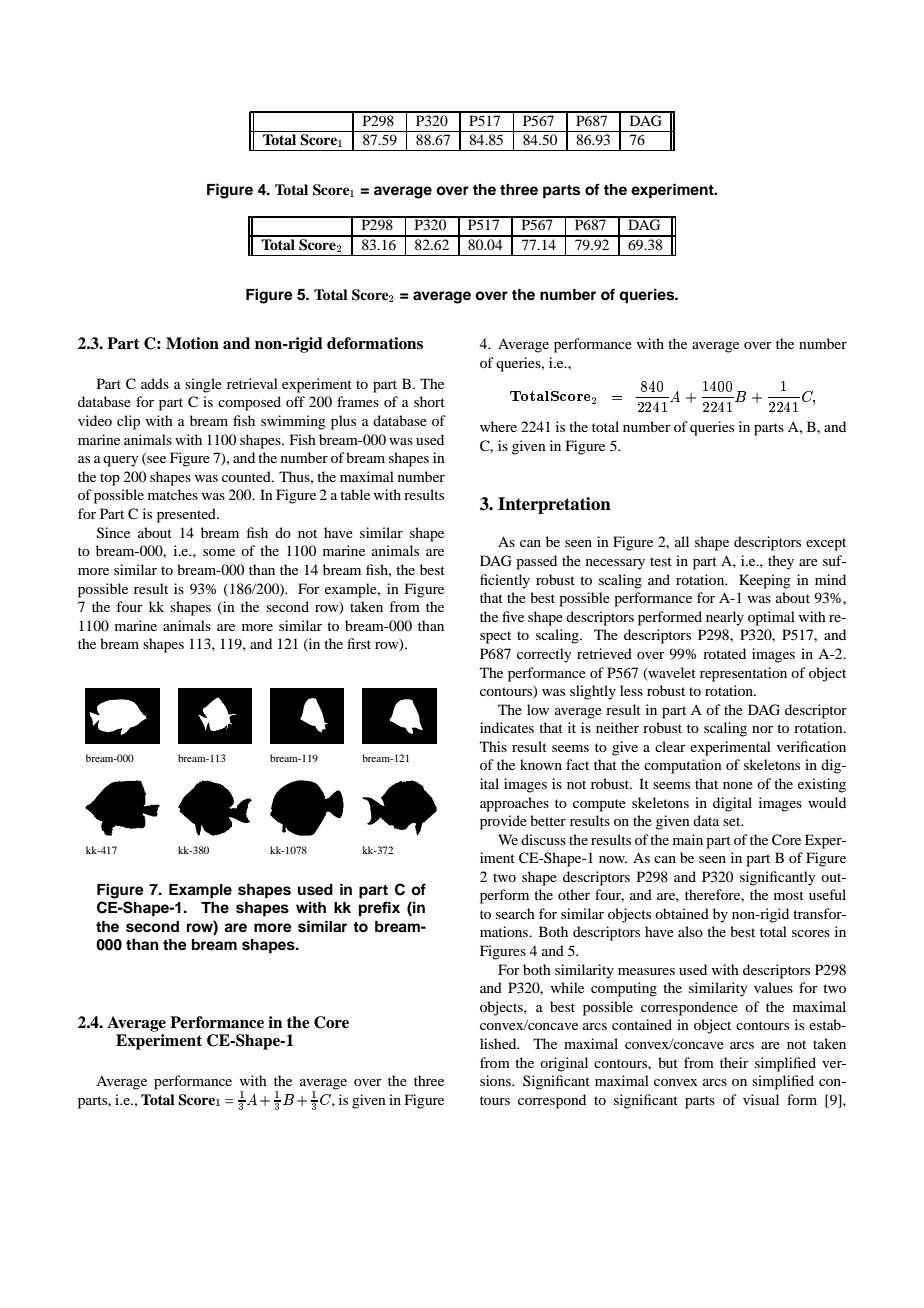  Describe the element at coordinates (725, 618) in the screenshot. I see `nearly` at that location.
